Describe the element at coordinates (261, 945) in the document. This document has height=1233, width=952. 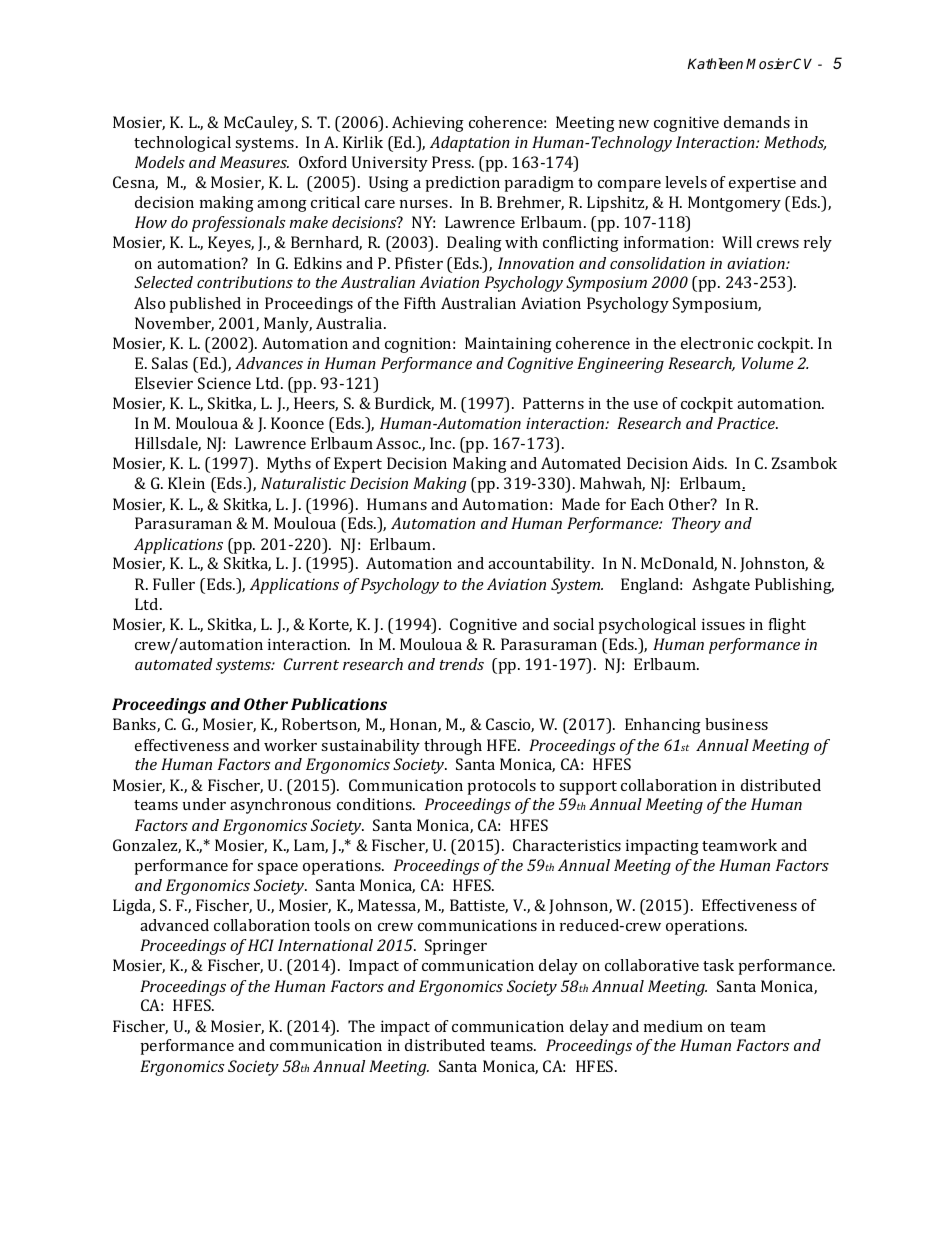
I see `HCI` at that location.
